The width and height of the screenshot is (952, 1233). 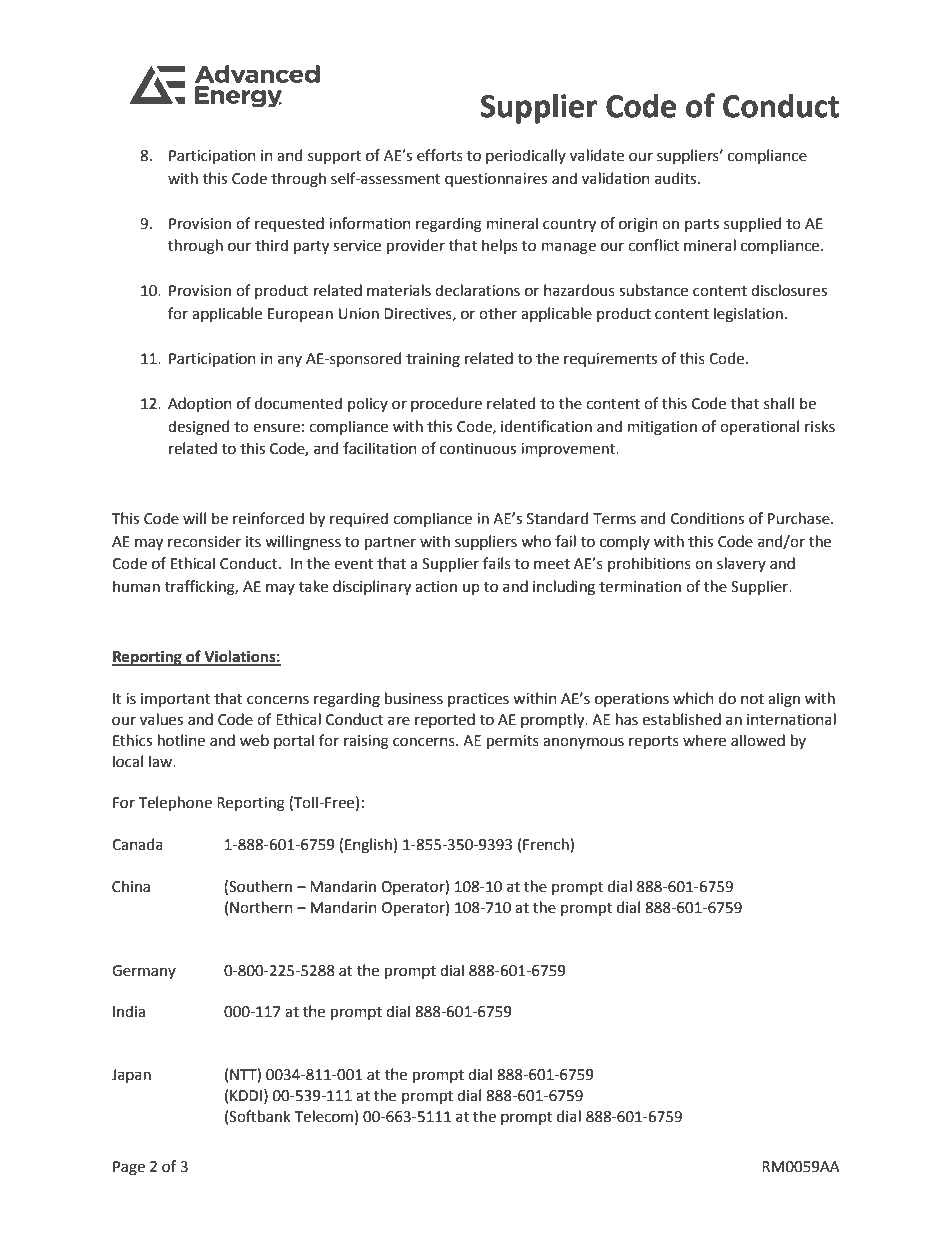 What do you see at coordinates (752, 224) in the screenshot?
I see `supplied` at bounding box center [752, 224].
